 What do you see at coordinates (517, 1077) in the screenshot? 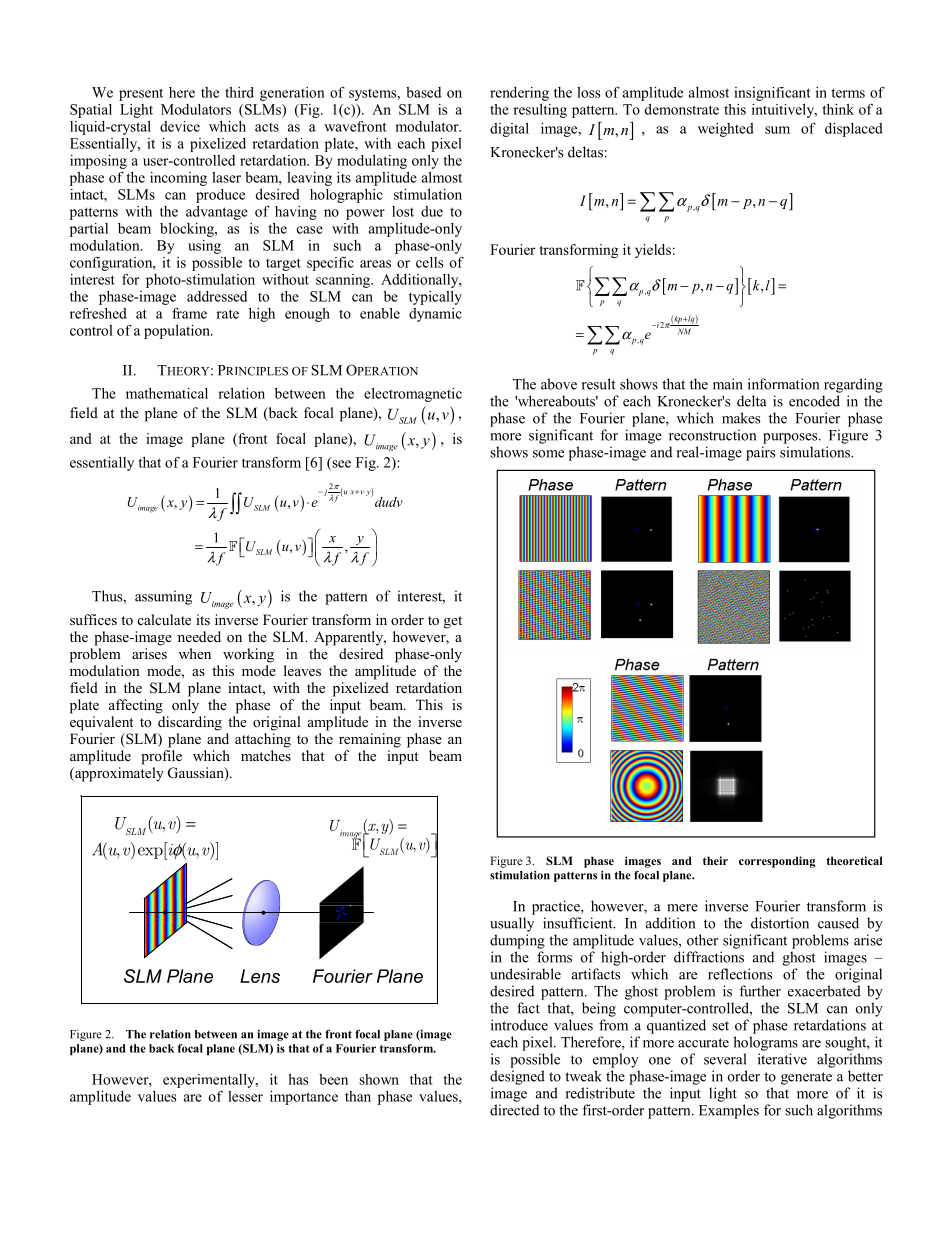
I see `designed` at bounding box center [517, 1077].
